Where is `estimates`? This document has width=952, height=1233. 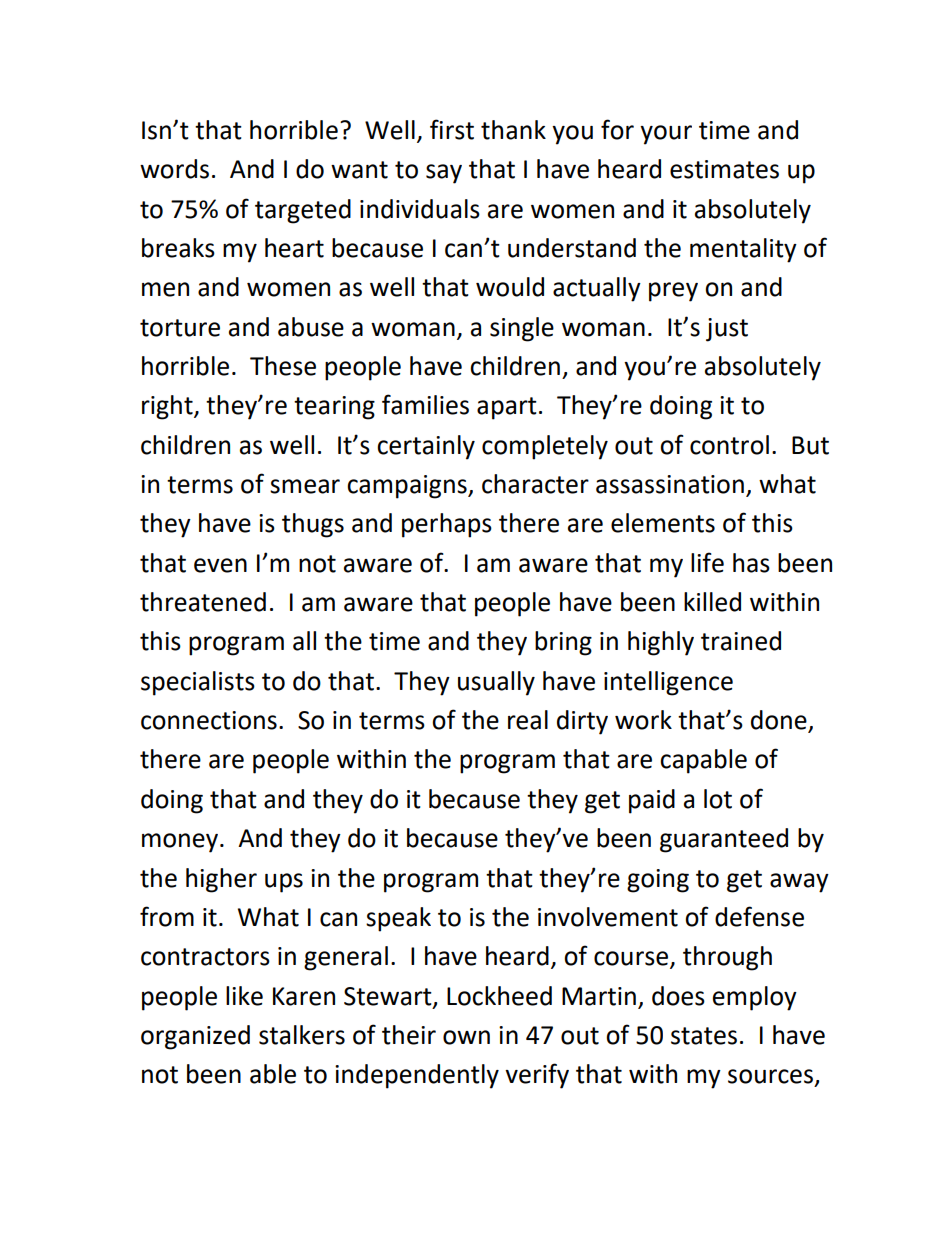
estimates is located at coordinates (724, 169).
